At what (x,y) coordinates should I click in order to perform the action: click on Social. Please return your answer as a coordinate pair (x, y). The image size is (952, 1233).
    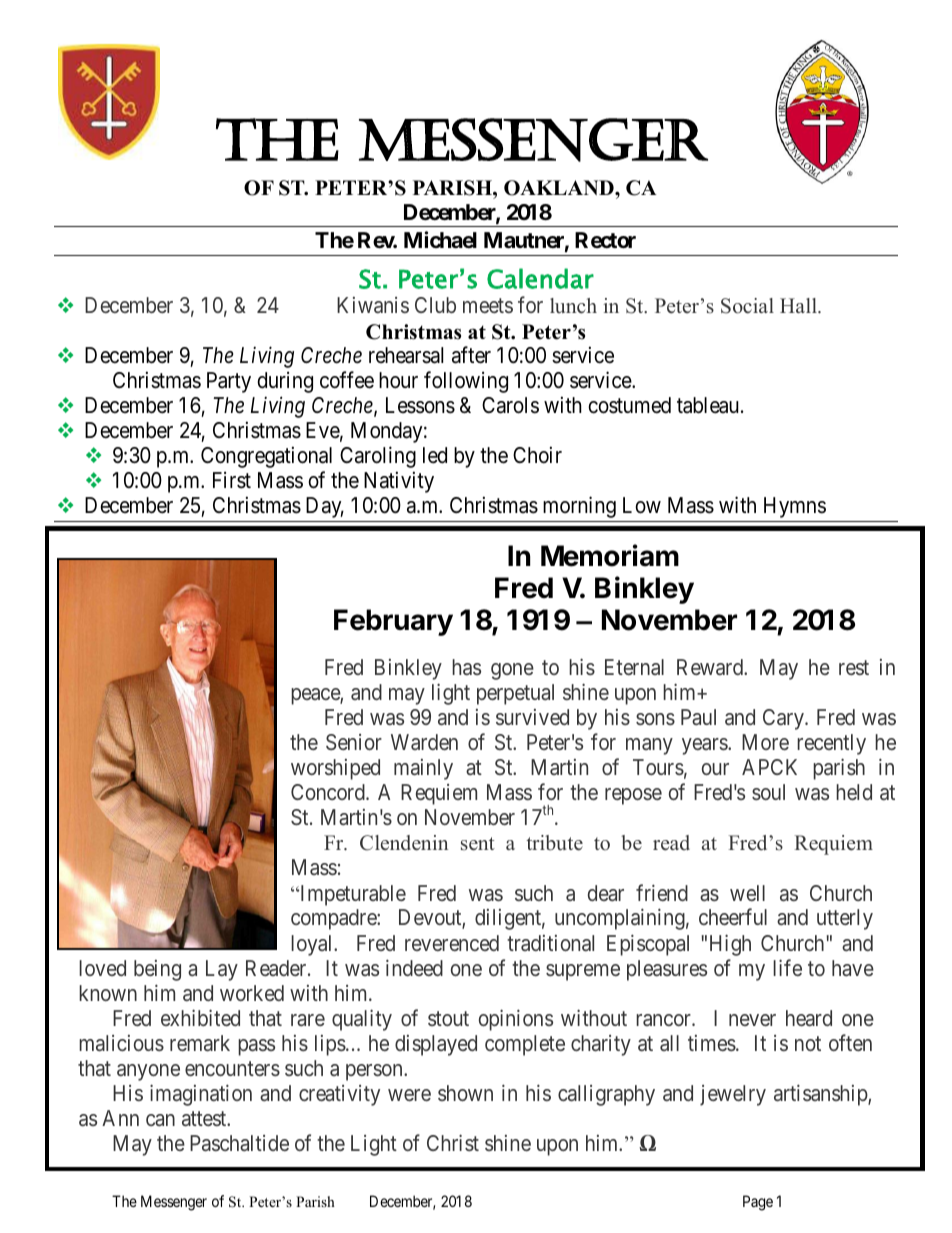
    Looking at the image, I should click on (747, 306).
